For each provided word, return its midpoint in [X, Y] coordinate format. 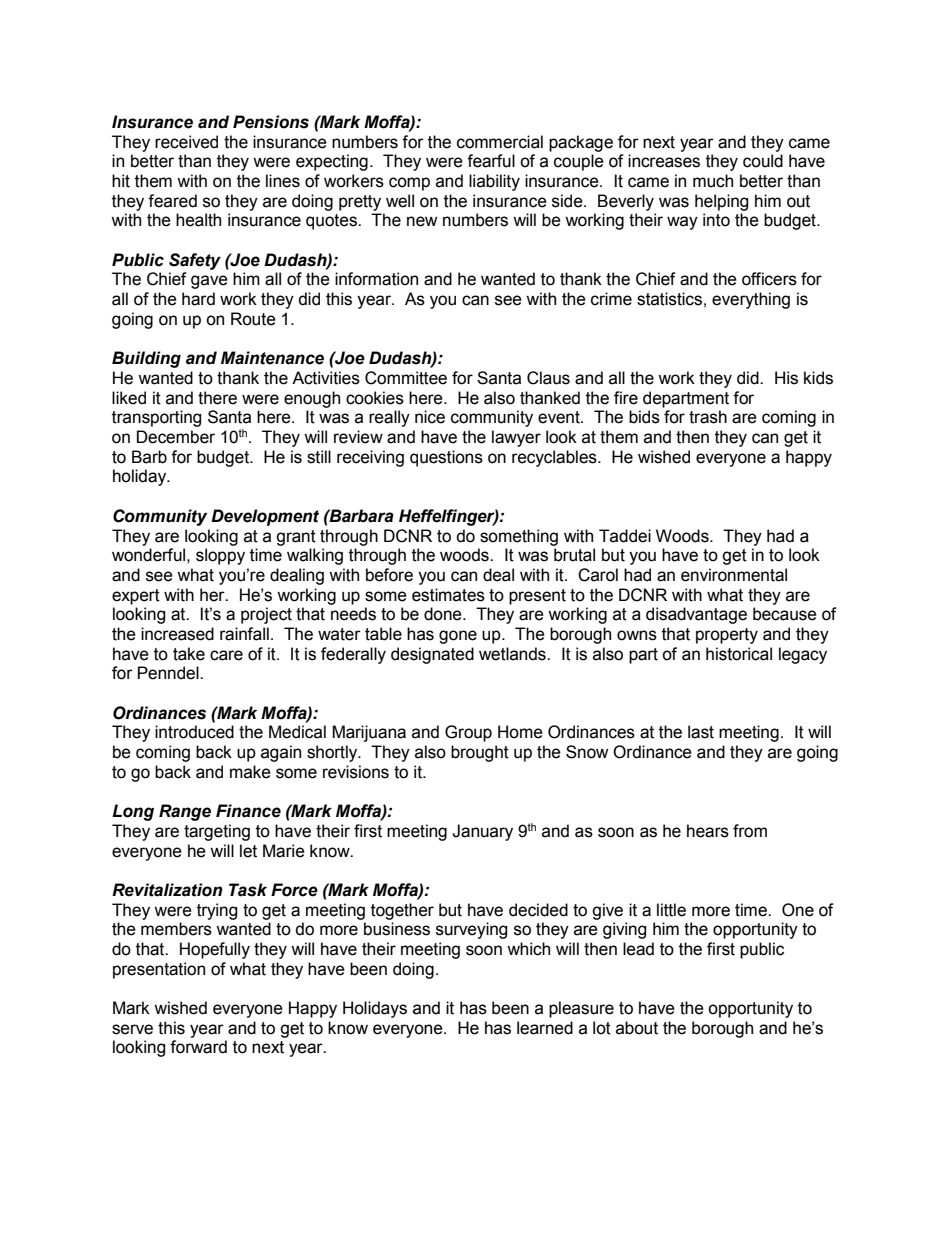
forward [198, 1047]
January [482, 832]
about [637, 1028]
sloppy [220, 556]
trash [708, 417]
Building [146, 359]
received [186, 142]
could [763, 161]
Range [185, 812]
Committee [406, 378]
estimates [448, 595]
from [750, 831]
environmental [734, 575]
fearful [491, 161]
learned [545, 1028]
